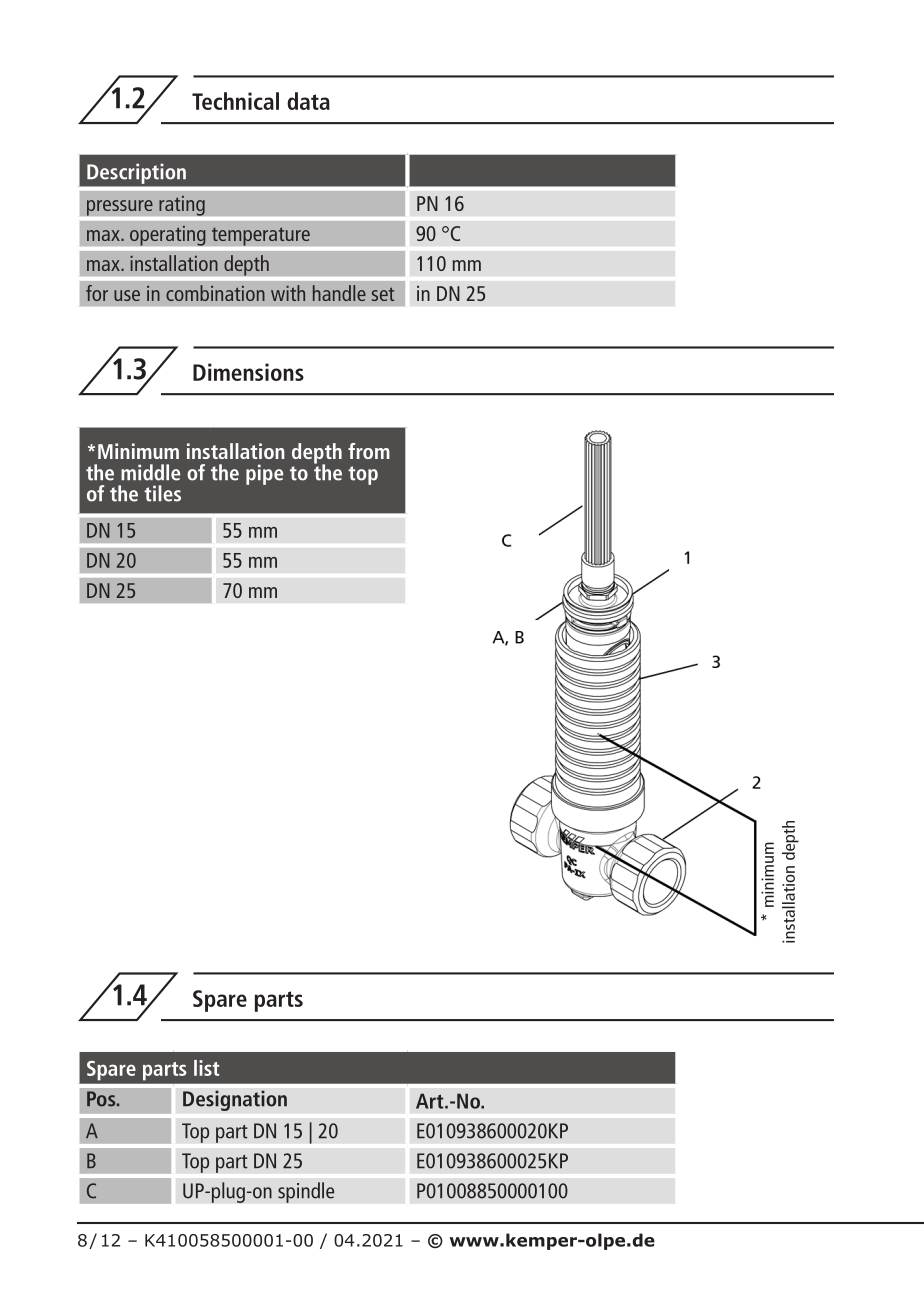  What do you see at coordinates (235, 101) in the image?
I see `Technical` at bounding box center [235, 101].
